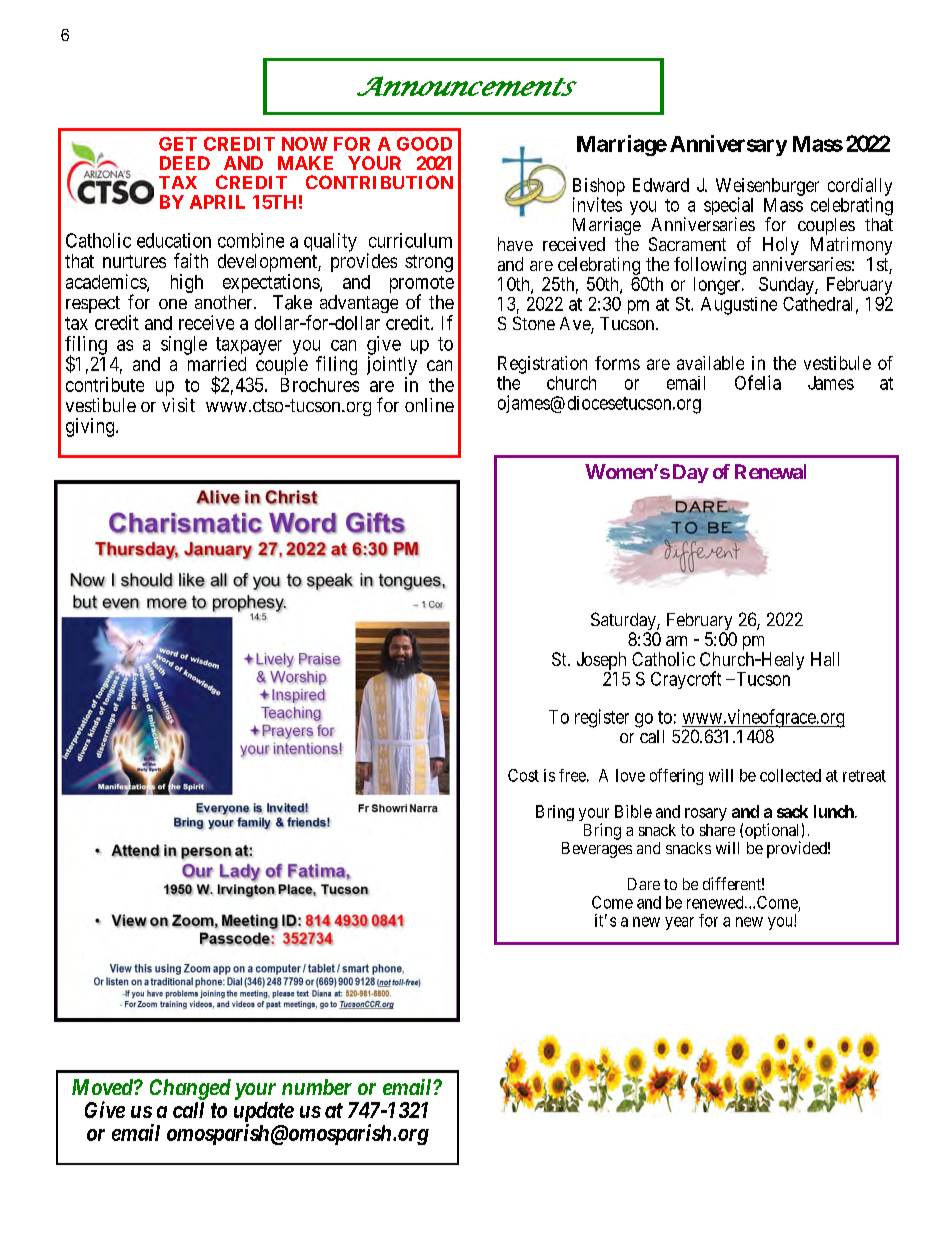  What do you see at coordinates (523, 775) in the screenshot?
I see `Cost` at bounding box center [523, 775].
